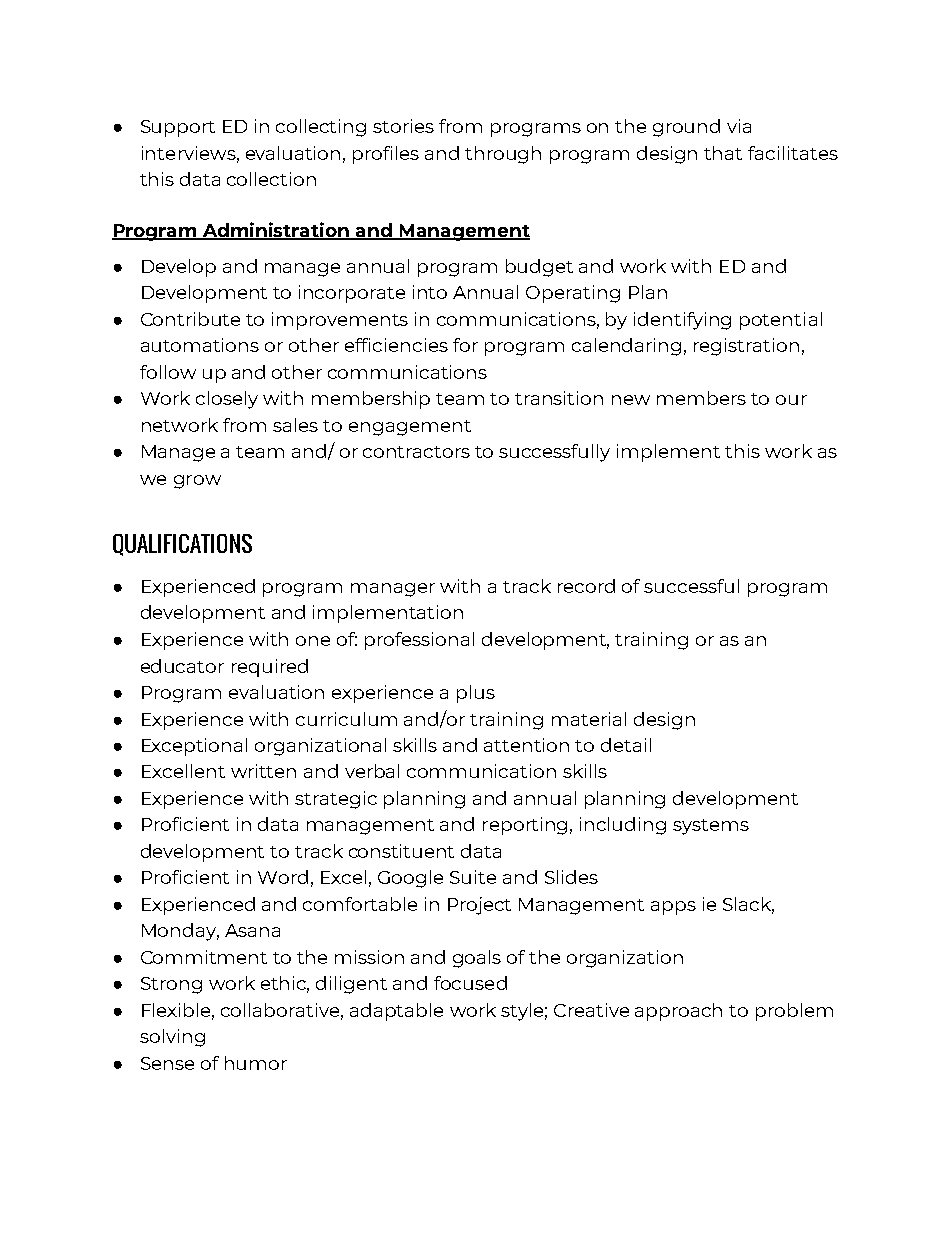  I want to click on humor, so click(256, 1063).
